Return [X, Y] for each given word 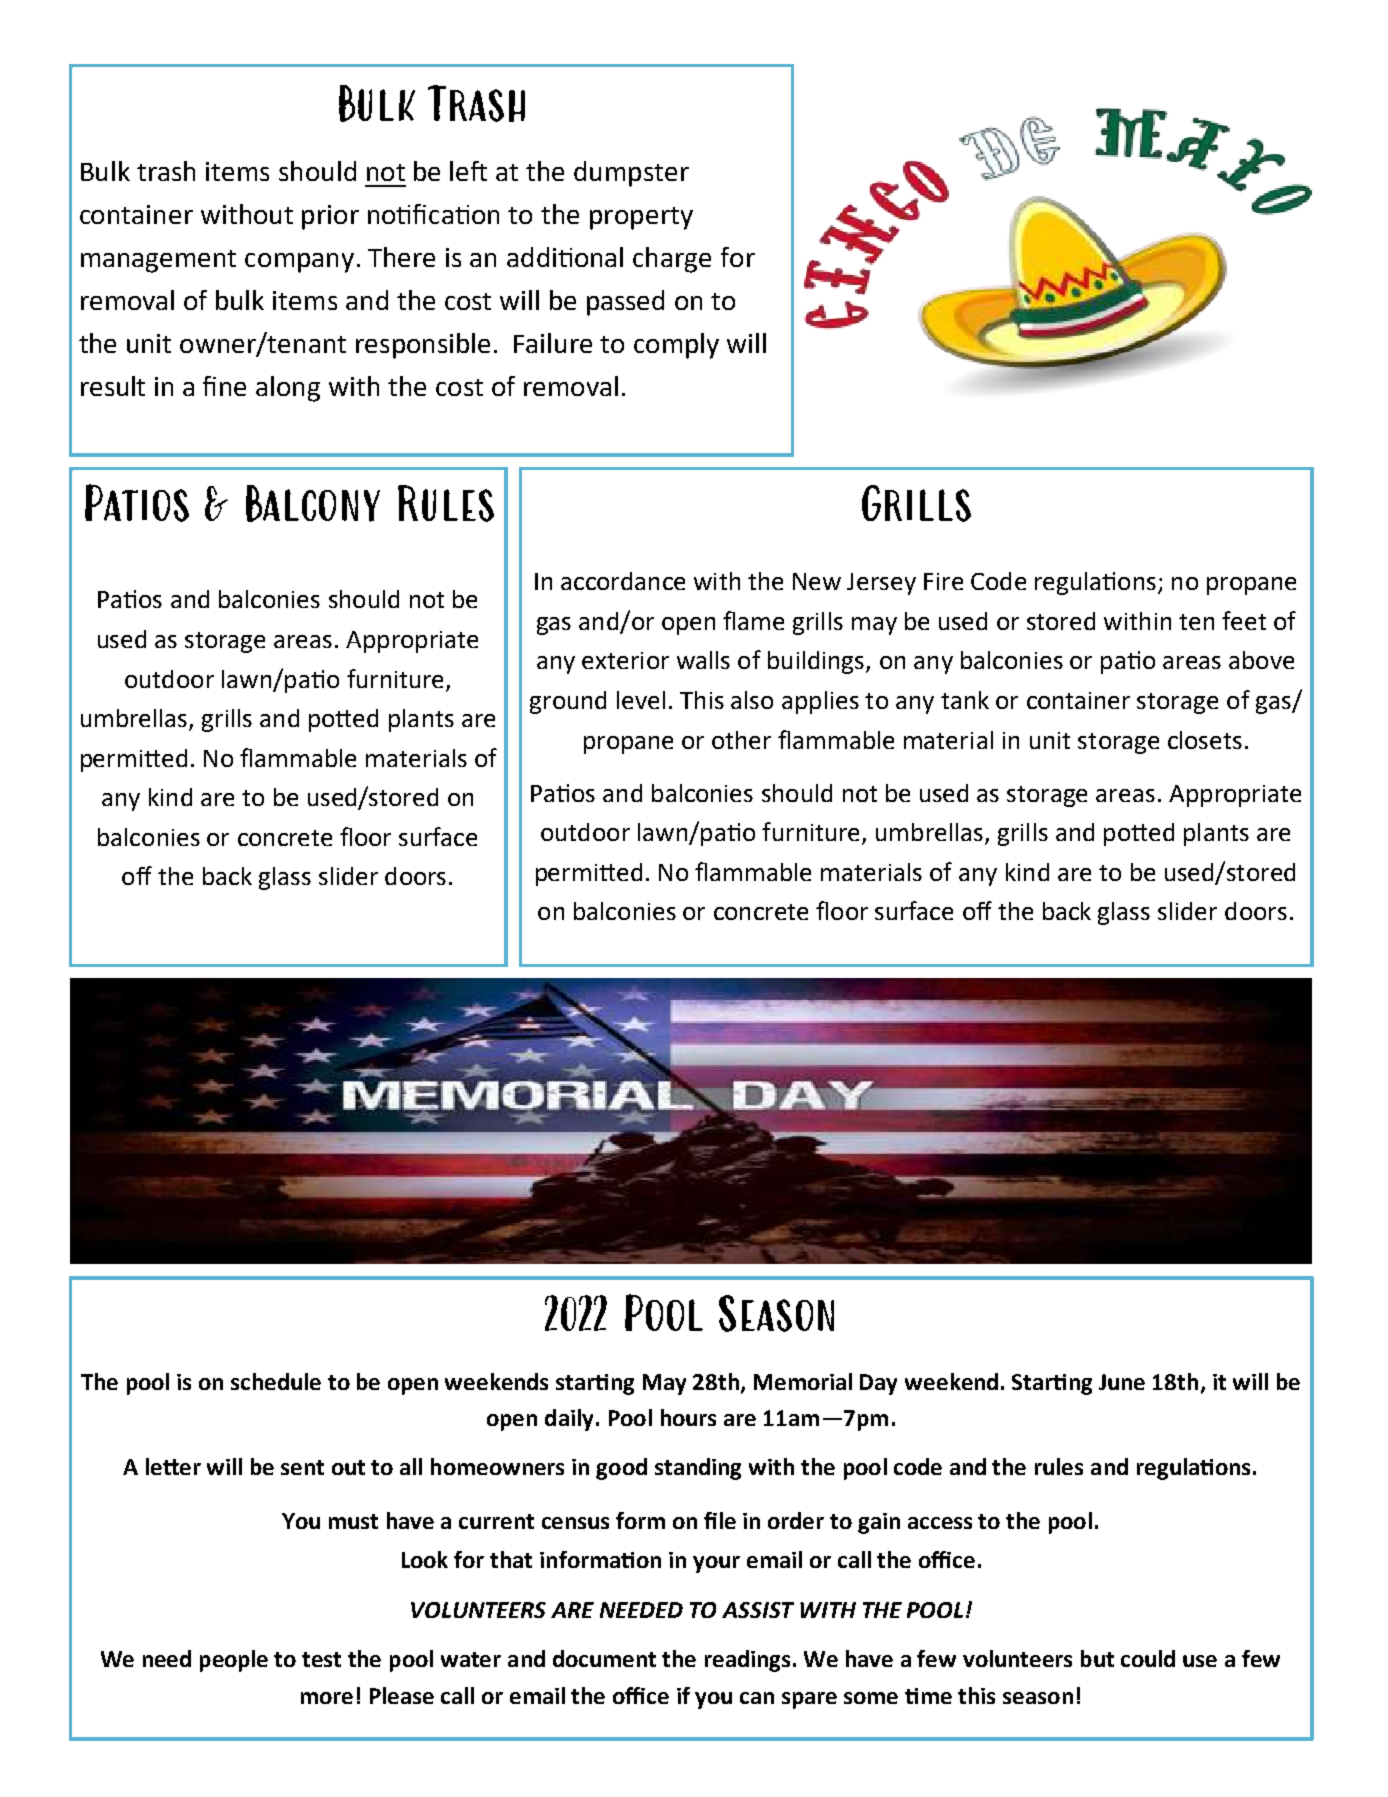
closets [1205, 740]
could [1148, 1658]
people [234, 1661]
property [641, 218]
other [741, 740]
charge [672, 260]
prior [330, 217]
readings [747, 1661]
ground [568, 702]
